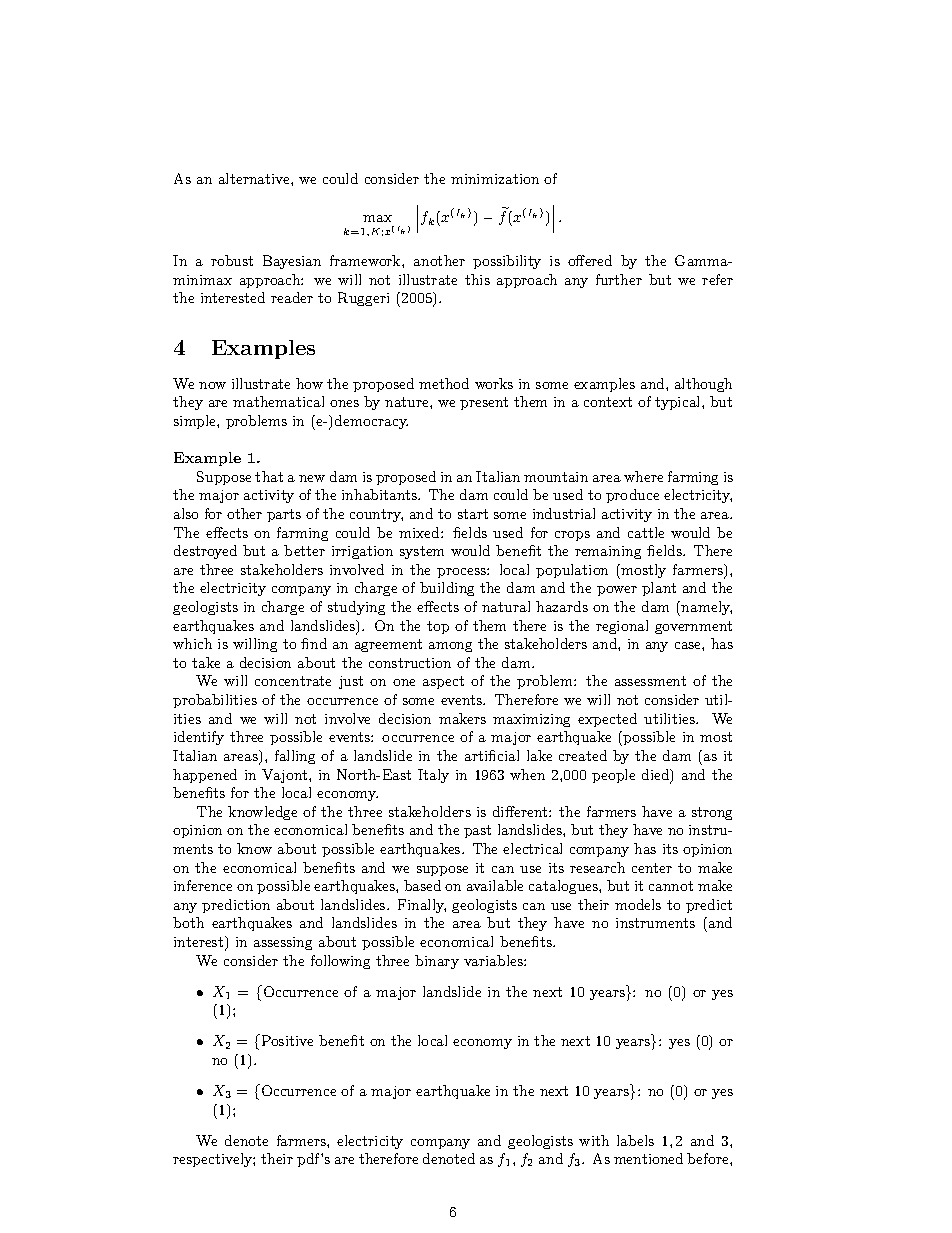 The image size is (952, 1233). I want to click on past, so click(477, 831).
